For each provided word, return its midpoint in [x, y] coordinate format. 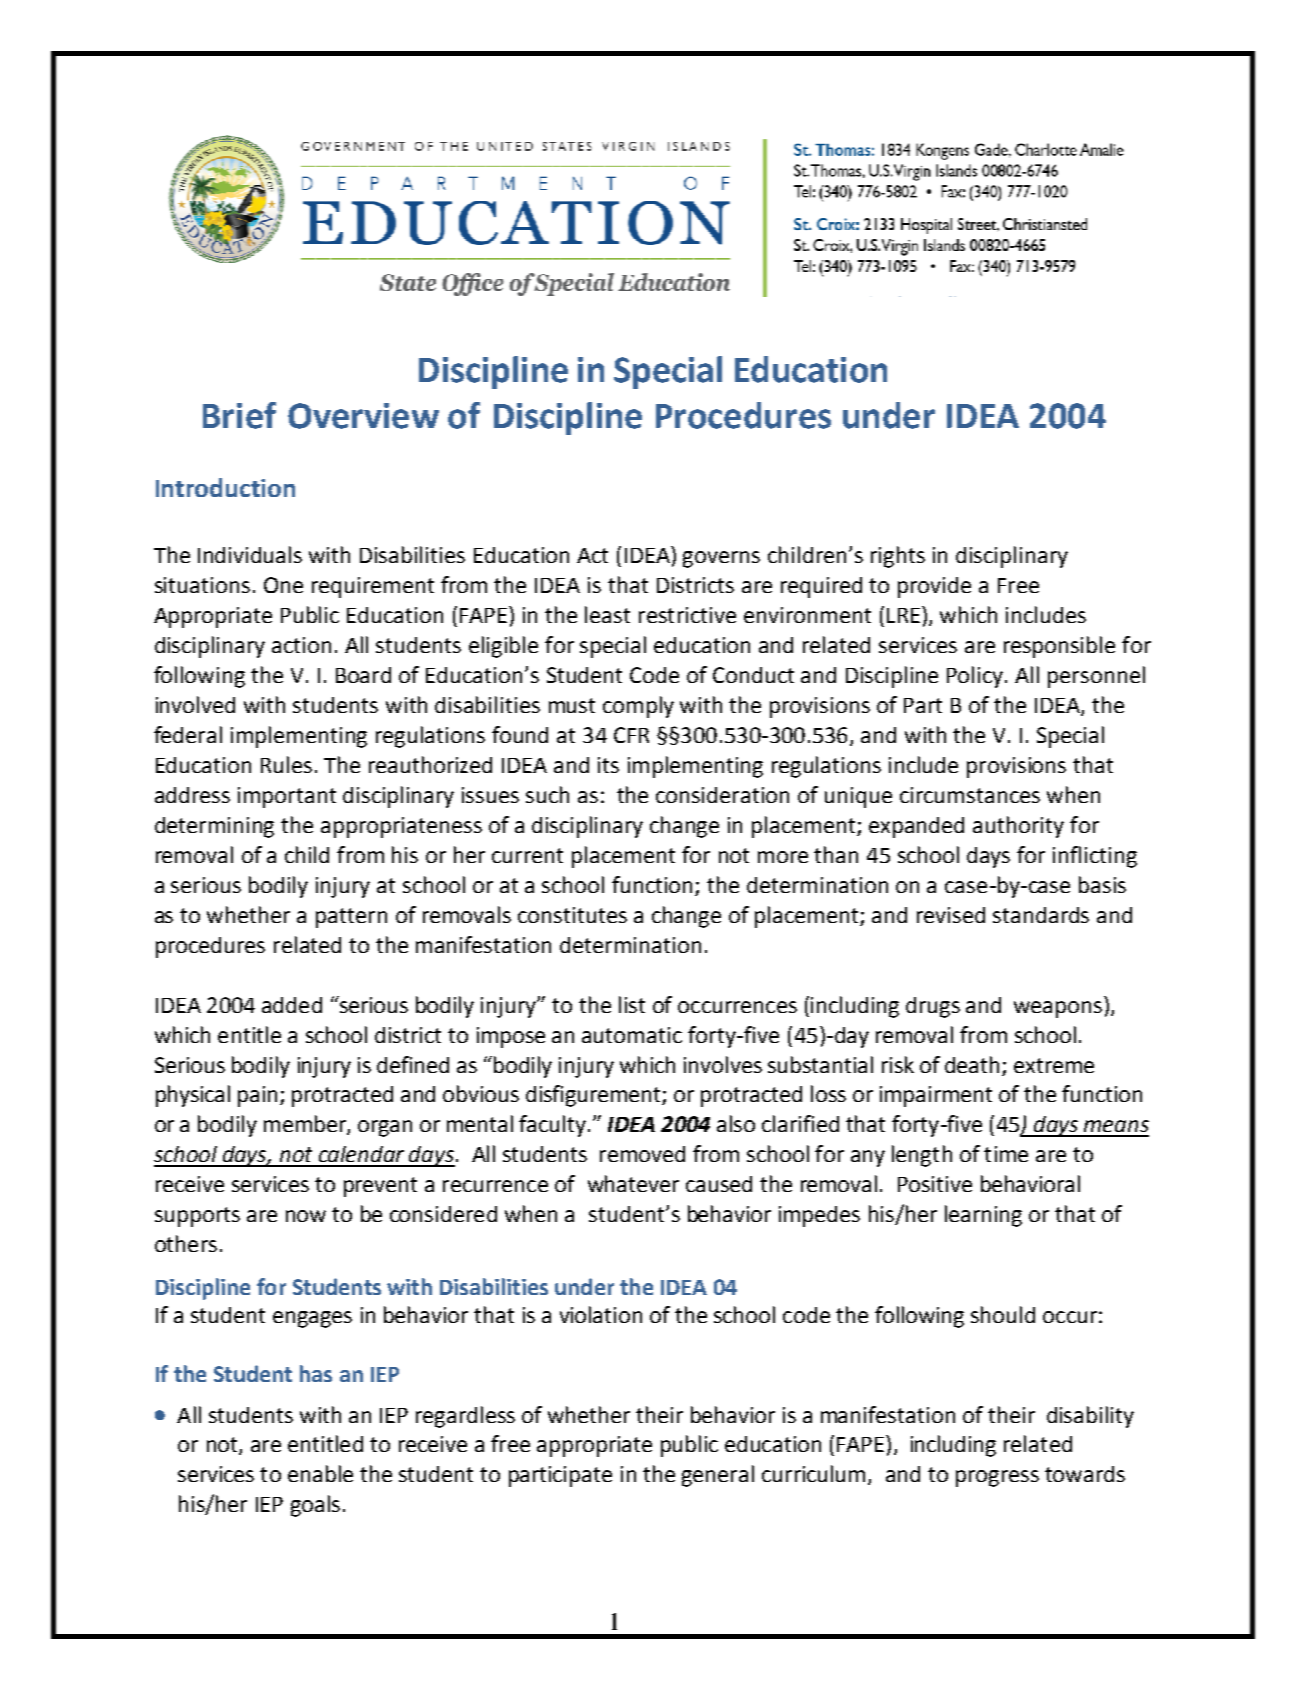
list [632, 1004]
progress [997, 1478]
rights [898, 557]
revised [951, 915]
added [292, 1005]
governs [721, 559]
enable [320, 1473]
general [718, 1476]
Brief [239, 415]
